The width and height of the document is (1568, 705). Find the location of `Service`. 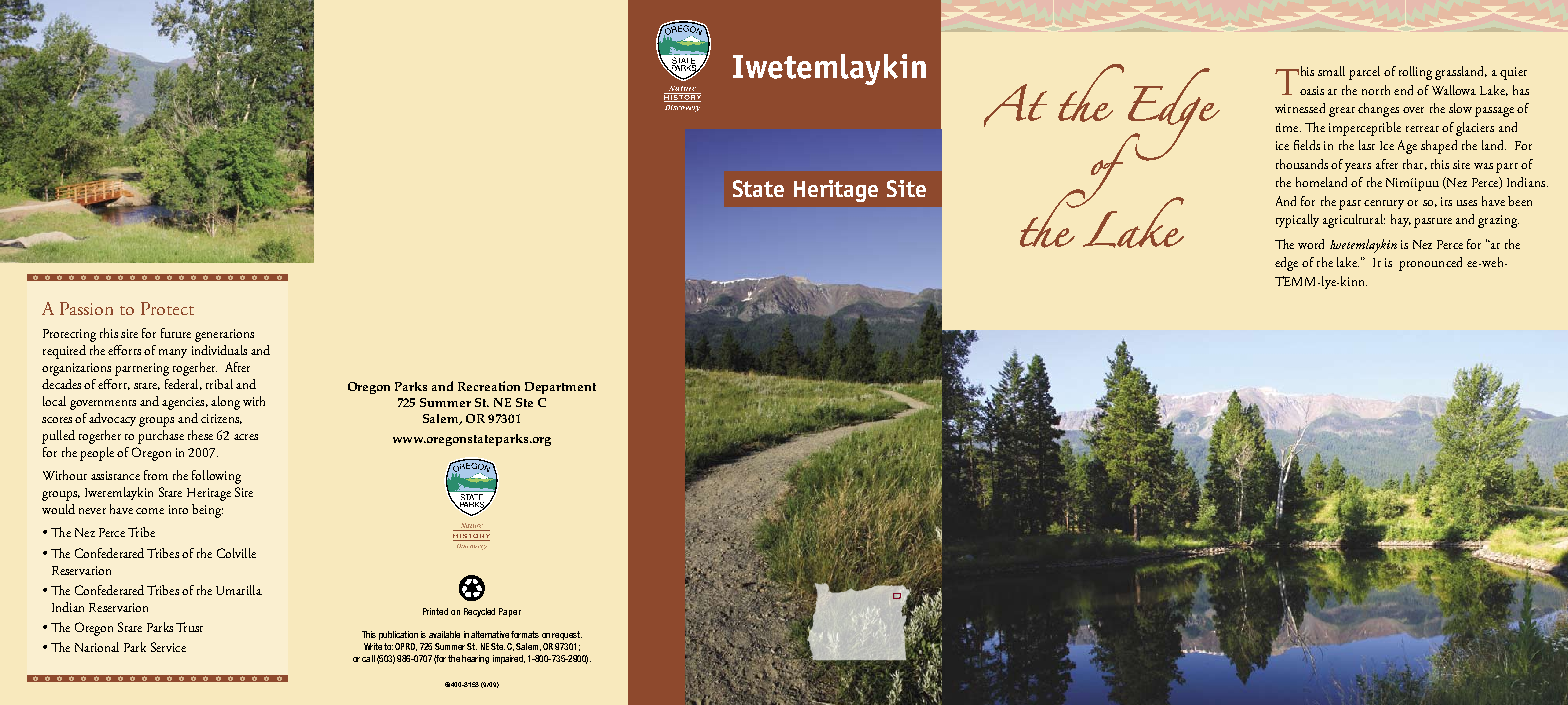

Service is located at coordinates (168, 647).
